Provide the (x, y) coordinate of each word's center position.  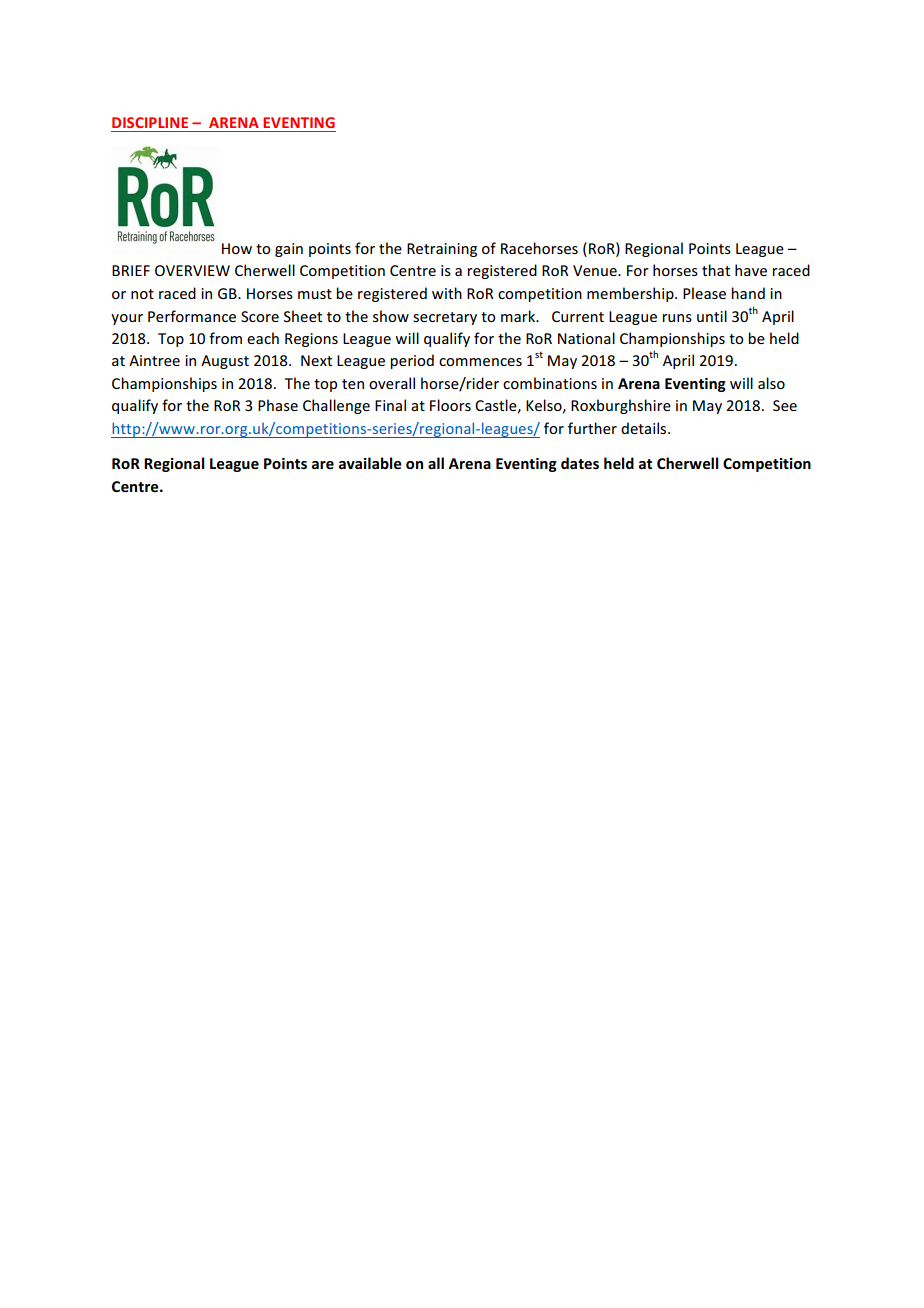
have (751, 270)
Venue (596, 270)
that (716, 270)
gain (289, 250)
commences (480, 362)
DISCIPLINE (150, 122)
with (447, 293)
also (771, 383)
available (370, 463)
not (142, 294)
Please (704, 293)
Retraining (442, 250)
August (225, 362)
